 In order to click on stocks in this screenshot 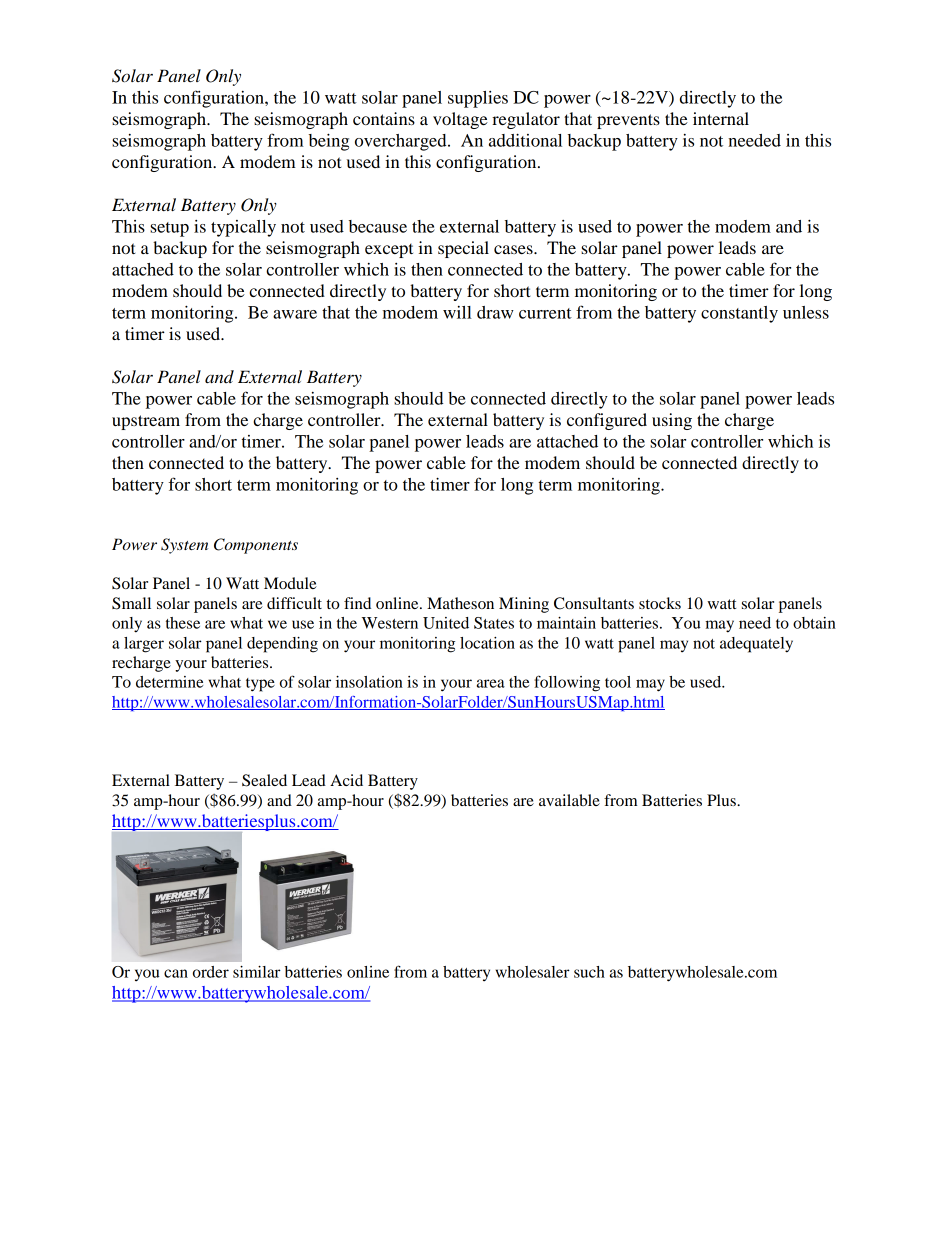, I will do `click(660, 603)`.
